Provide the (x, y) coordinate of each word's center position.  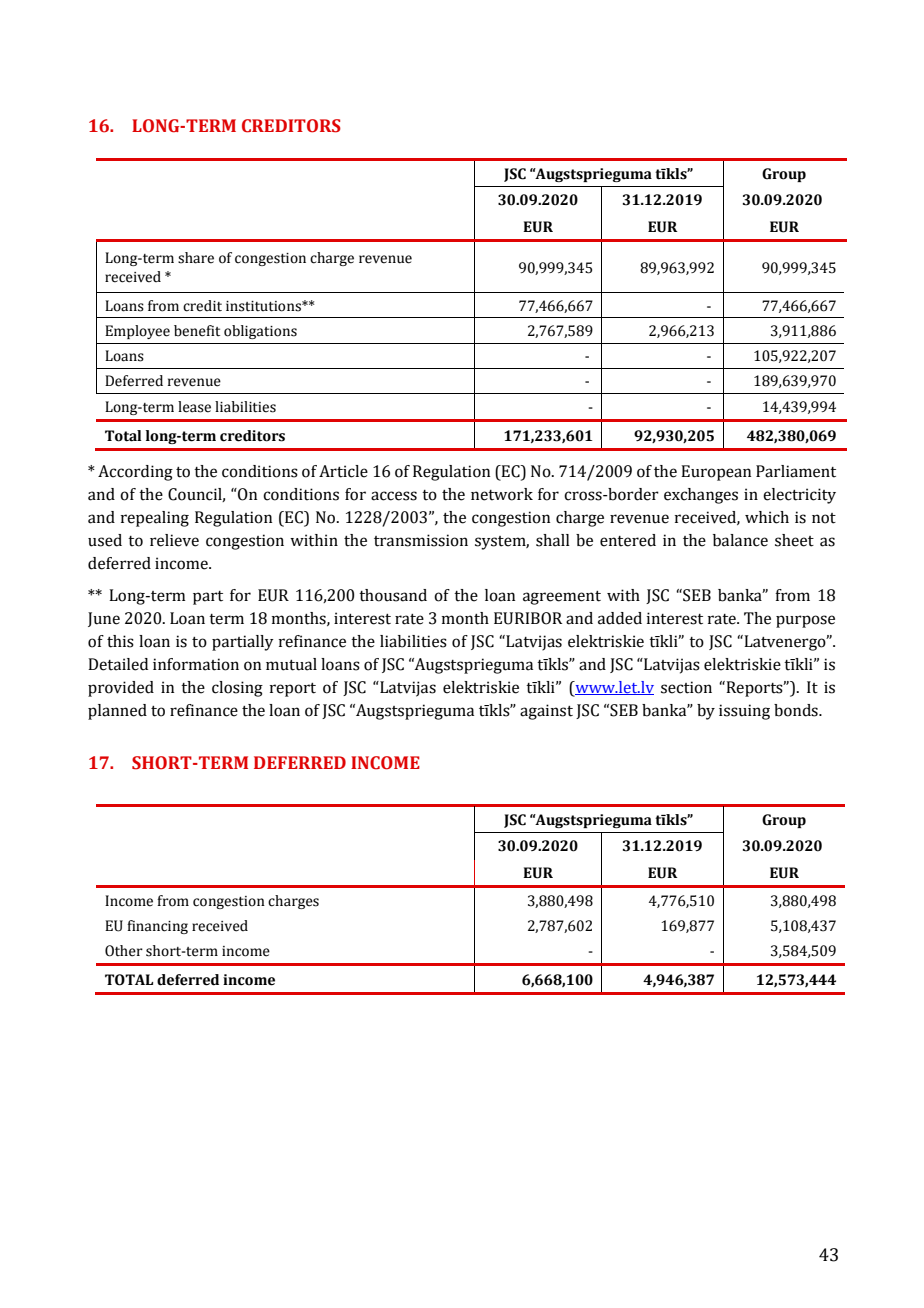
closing (237, 689)
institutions (264, 306)
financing (157, 927)
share (196, 258)
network (502, 494)
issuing (744, 712)
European (716, 473)
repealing (155, 519)
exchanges (701, 496)
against (546, 712)
